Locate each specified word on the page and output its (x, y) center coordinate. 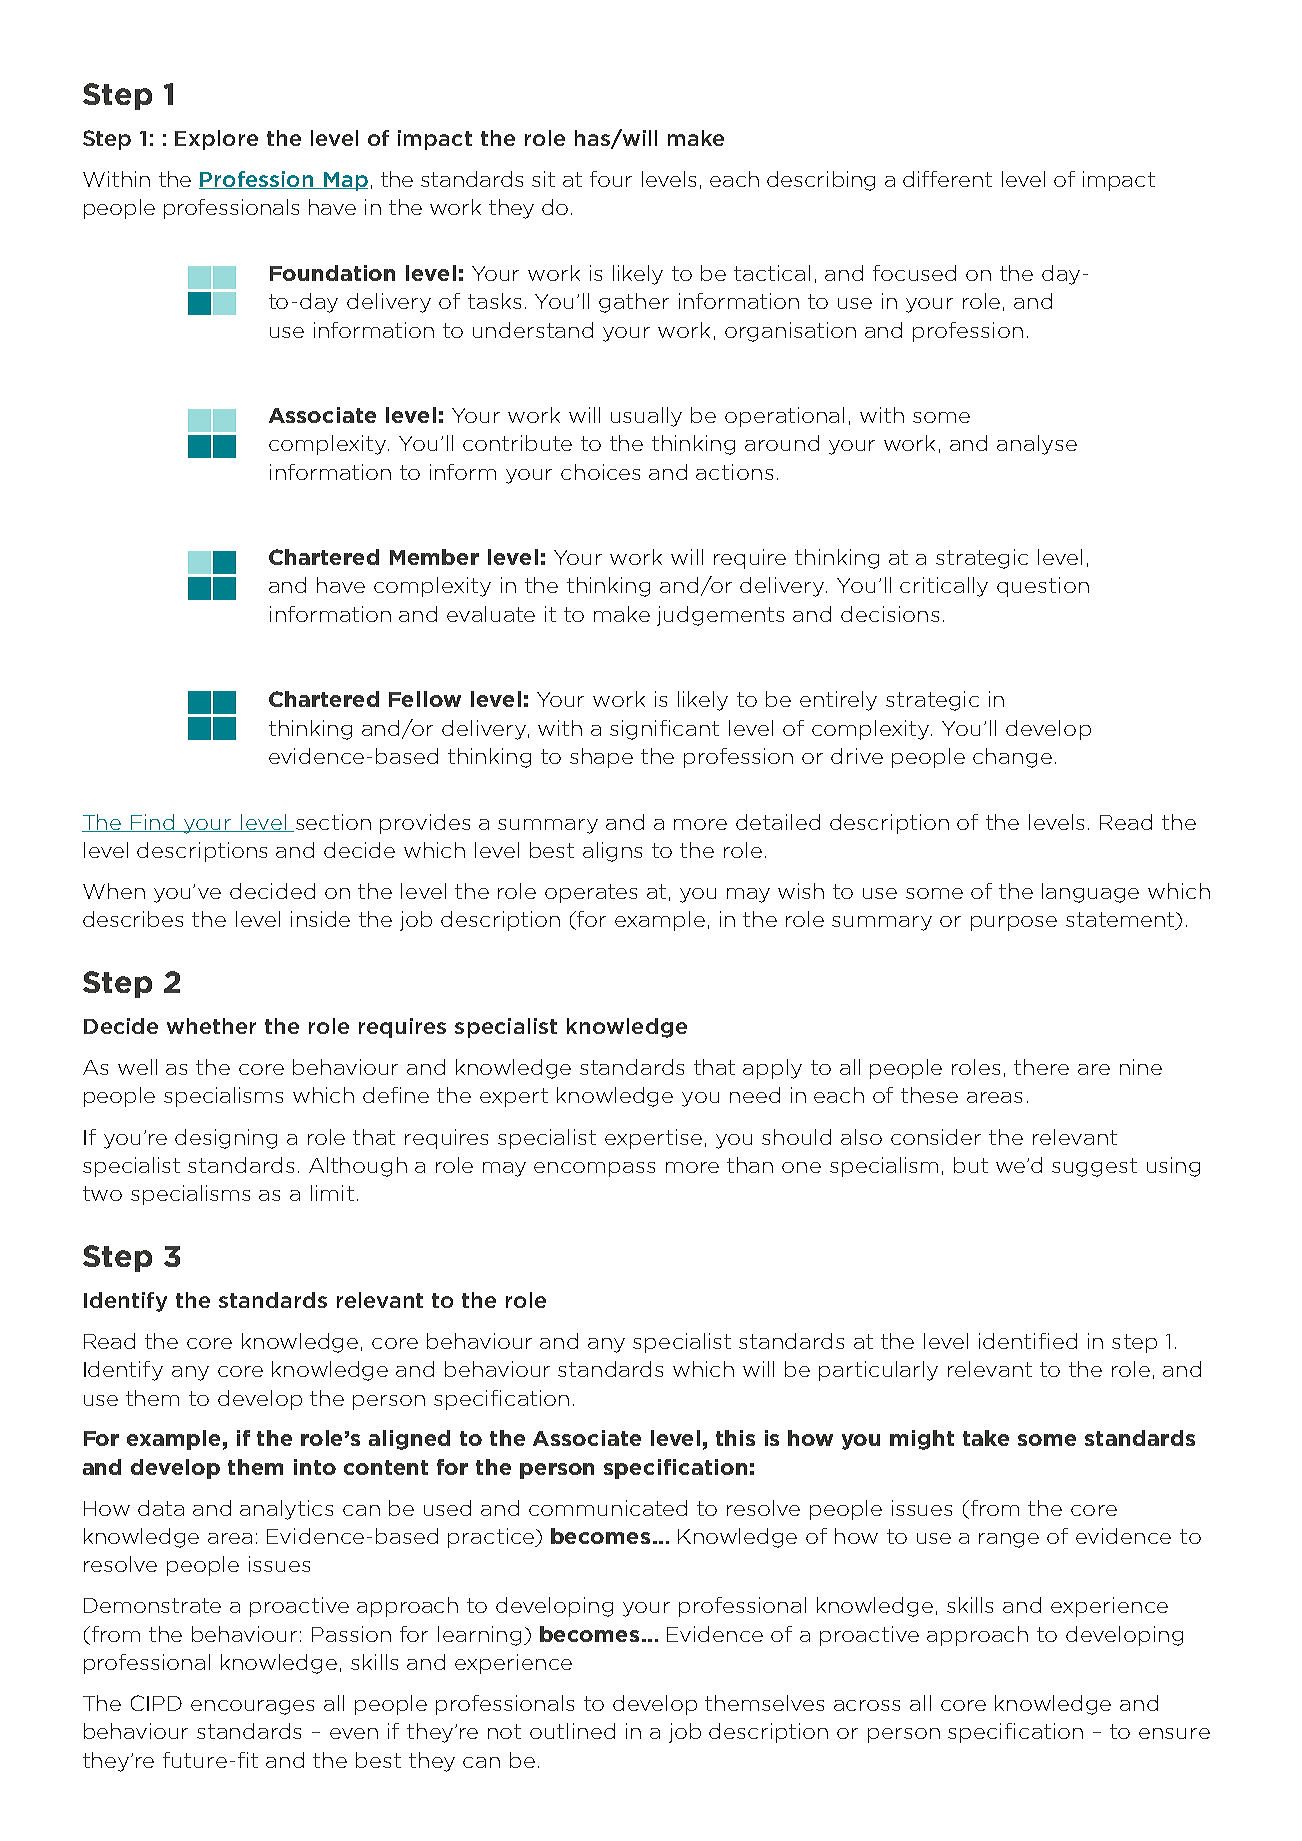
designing (226, 1139)
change (1012, 758)
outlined (572, 1731)
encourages (252, 1707)
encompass (594, 1169)
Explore (216, 140)
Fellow (425, 699)
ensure (1174, 1733)
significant (664, 730)
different (947, 179)
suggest (1094, 1167)
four (611, 179)
